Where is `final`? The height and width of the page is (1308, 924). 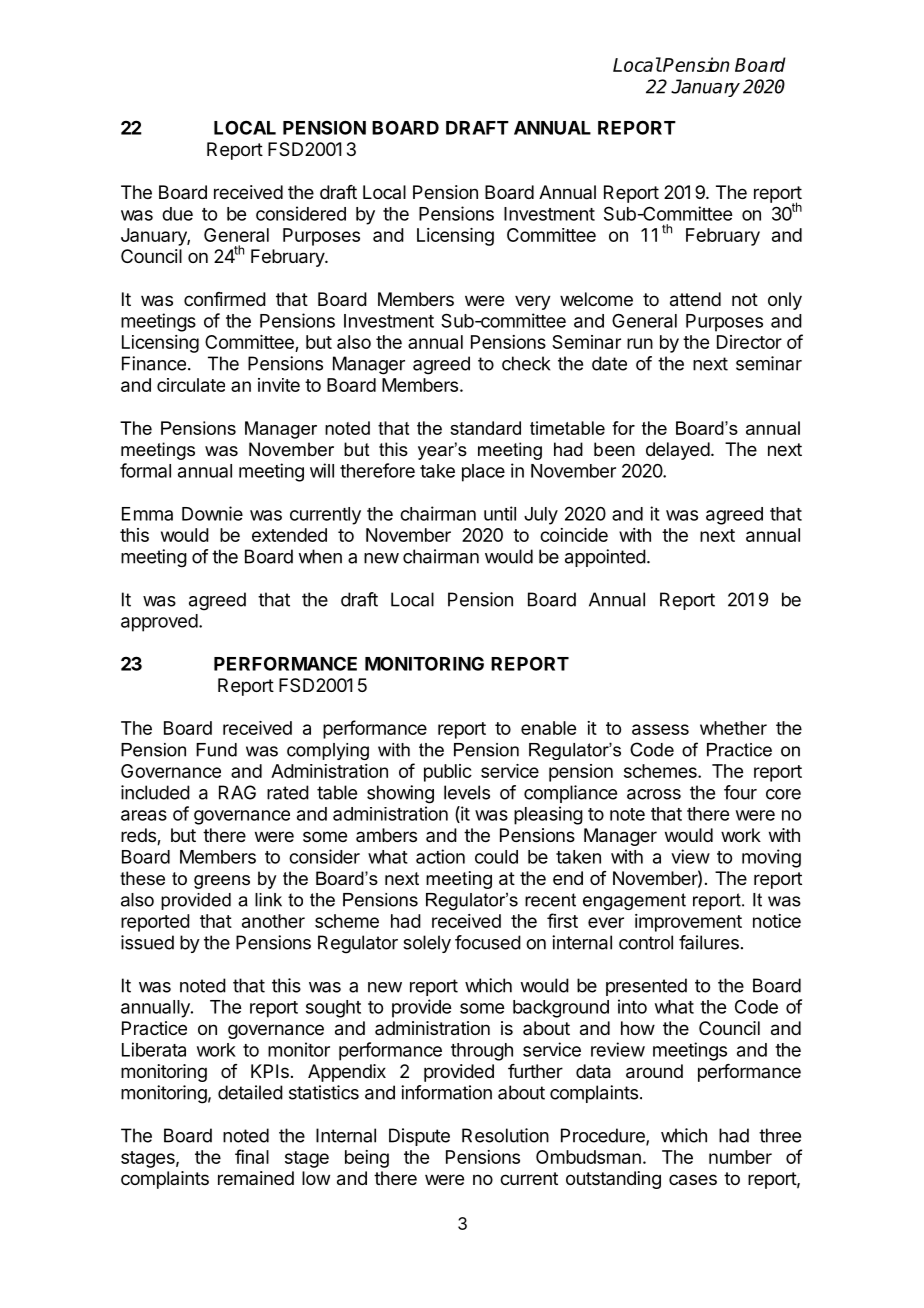 final is located at coordinates (252, 1156).
